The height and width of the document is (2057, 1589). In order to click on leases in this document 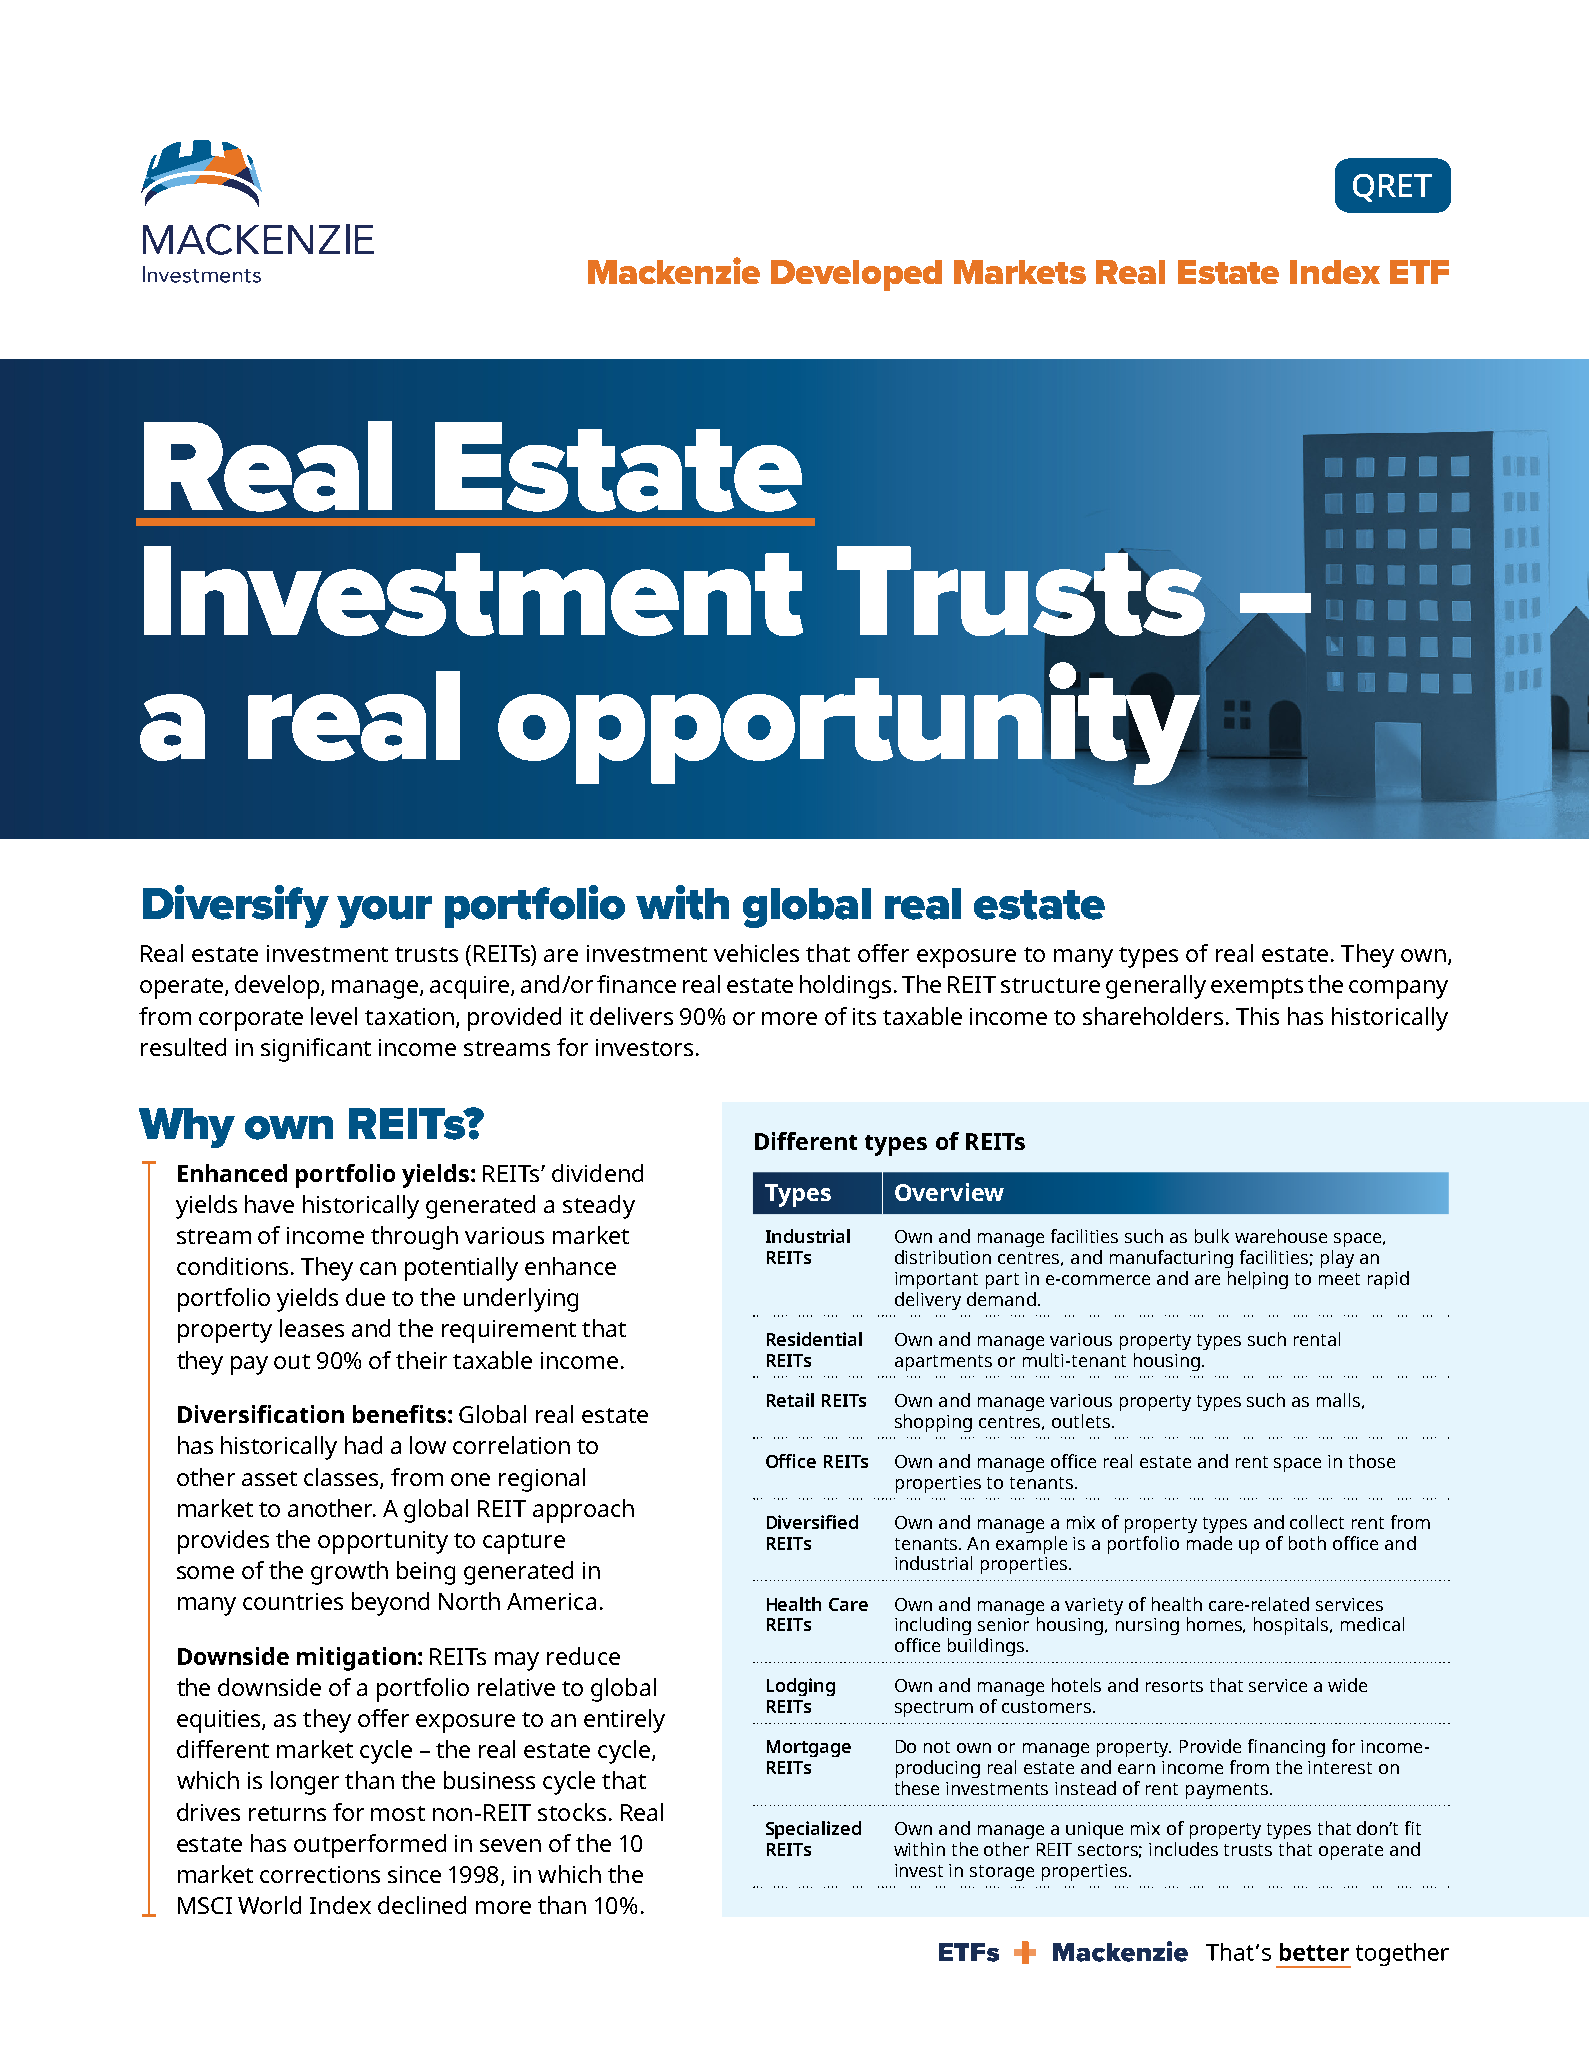, I will do `click(312, 1328)`.
